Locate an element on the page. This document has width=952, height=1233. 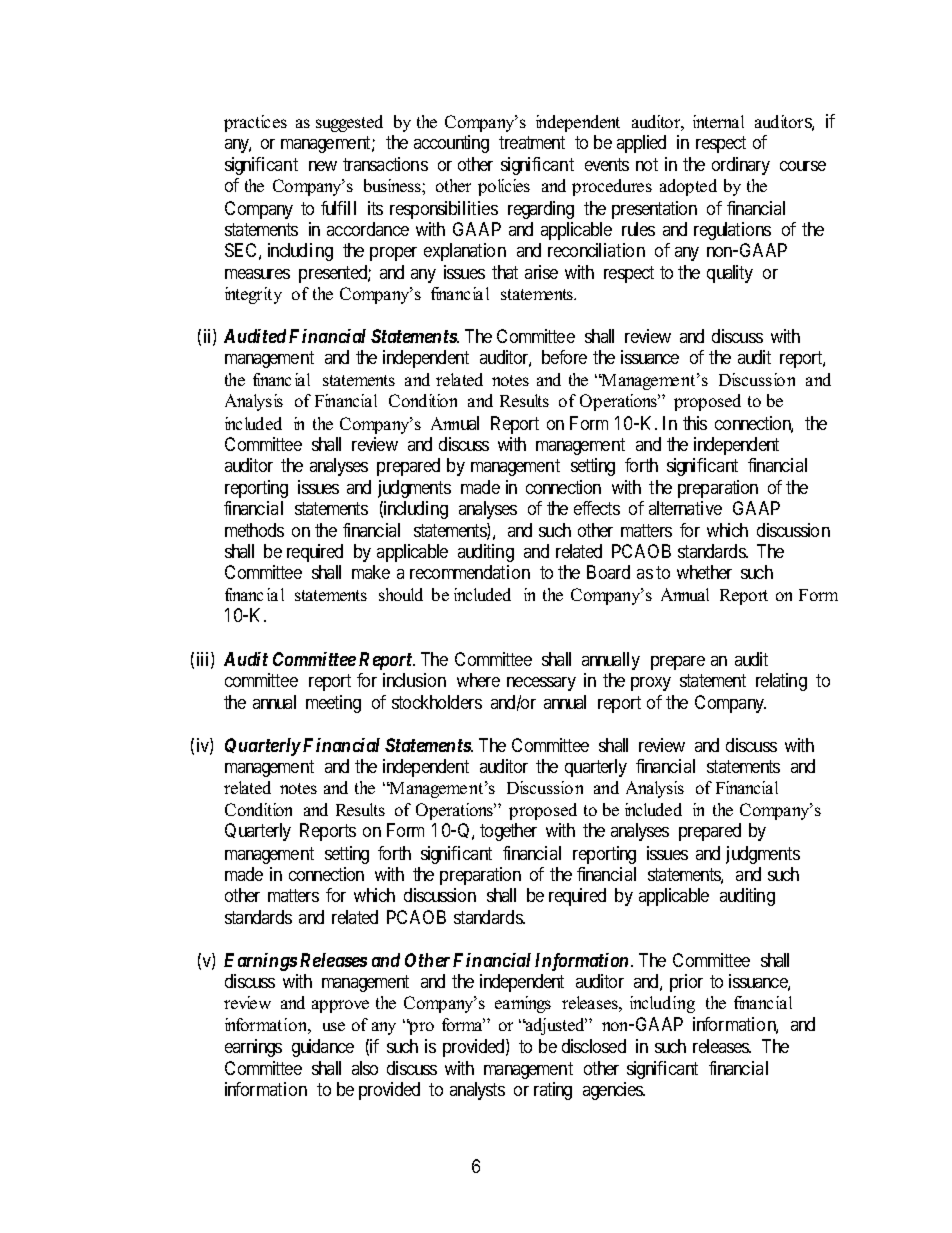
treatment is located at coordinates (532, 142).
